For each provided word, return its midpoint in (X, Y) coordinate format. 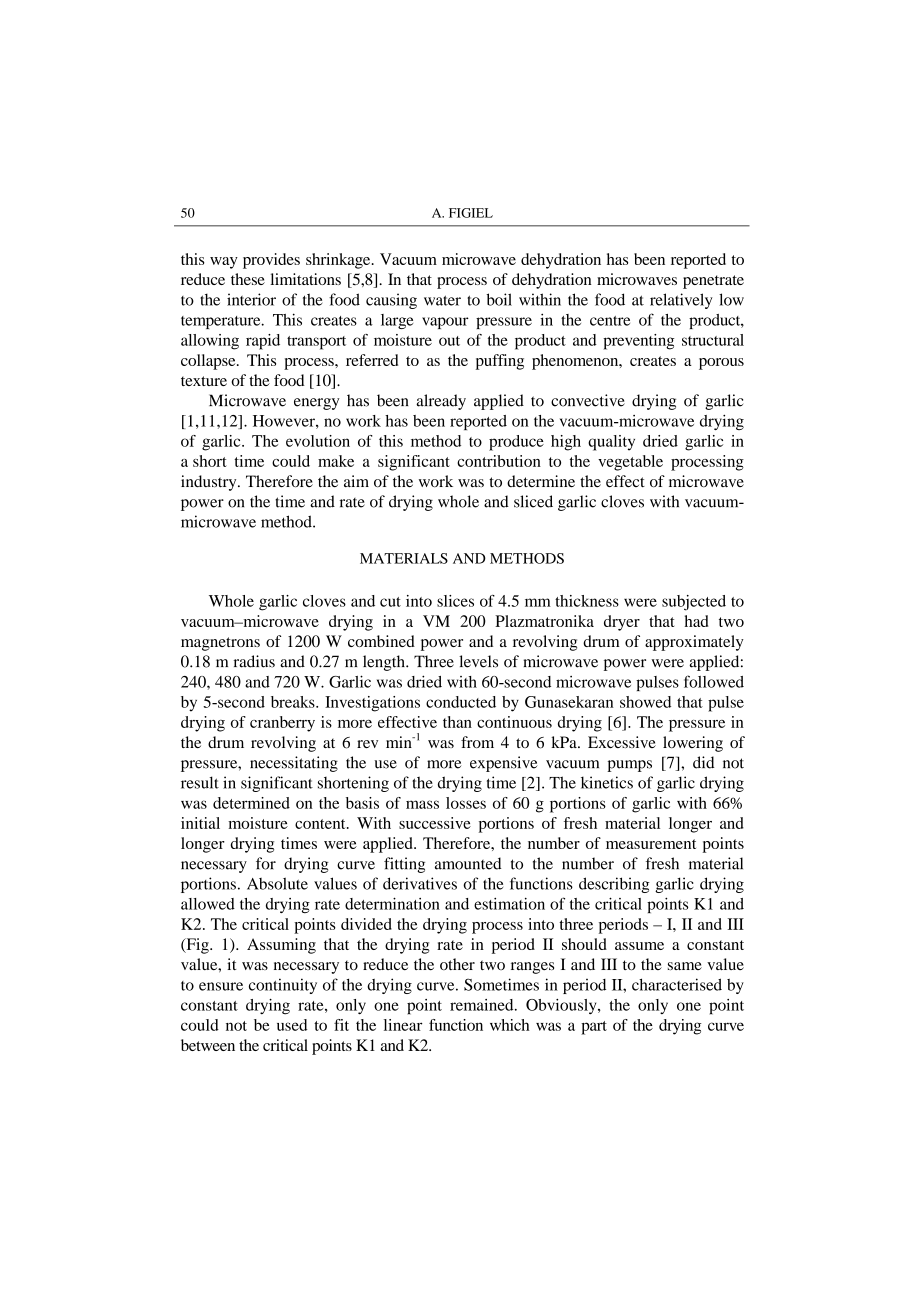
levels (478, 661)
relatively (681, 301)
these (248, 279)
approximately (694, 643)
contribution (499, 461)
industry (210, 483)
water (442, 300)
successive (435, 823)
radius (254, 661)
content (321, 824)
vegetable (630, 463)
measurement (651, 844)
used (292, 1025)
